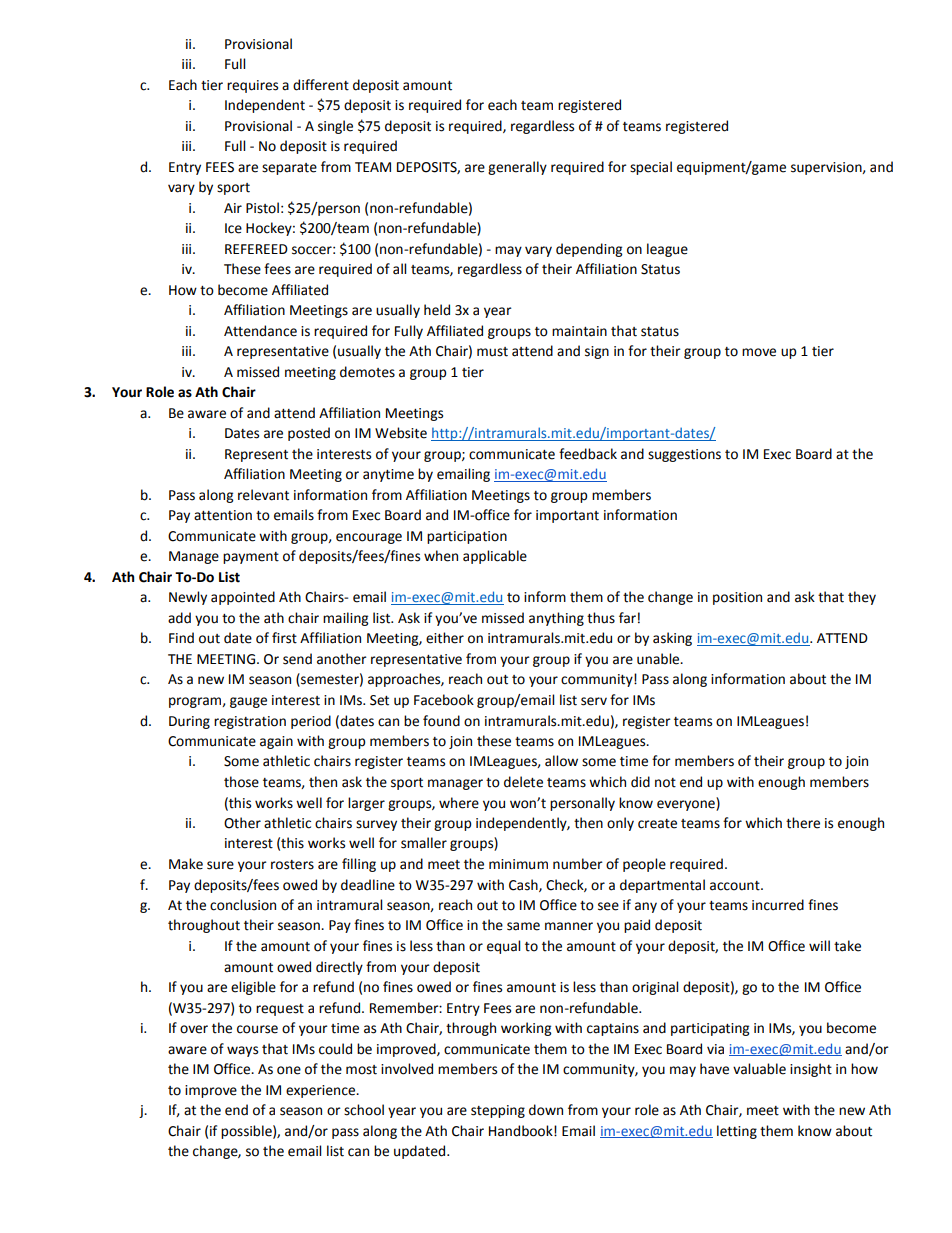 Image resolution: width=952 pixels, height=1233 pixels. I want to click on requires, so click(252, 86).
